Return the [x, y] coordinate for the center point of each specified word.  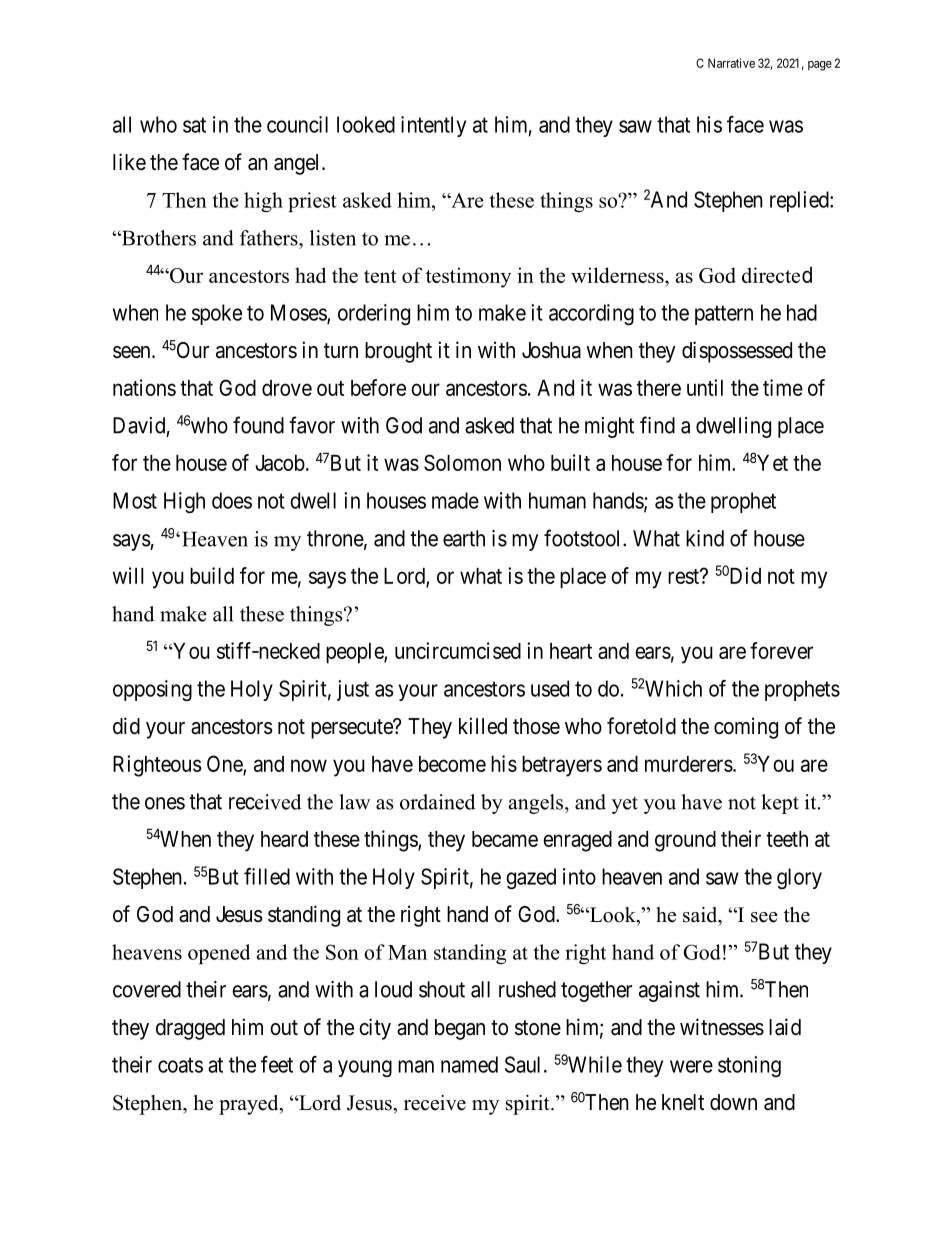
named [469, 1064]
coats [180, 1065]
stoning [749, 1066]
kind [705, 538]
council [297, 124]
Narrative [731, 63]
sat [194, 125]
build [212, 575]
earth [464, 538]
